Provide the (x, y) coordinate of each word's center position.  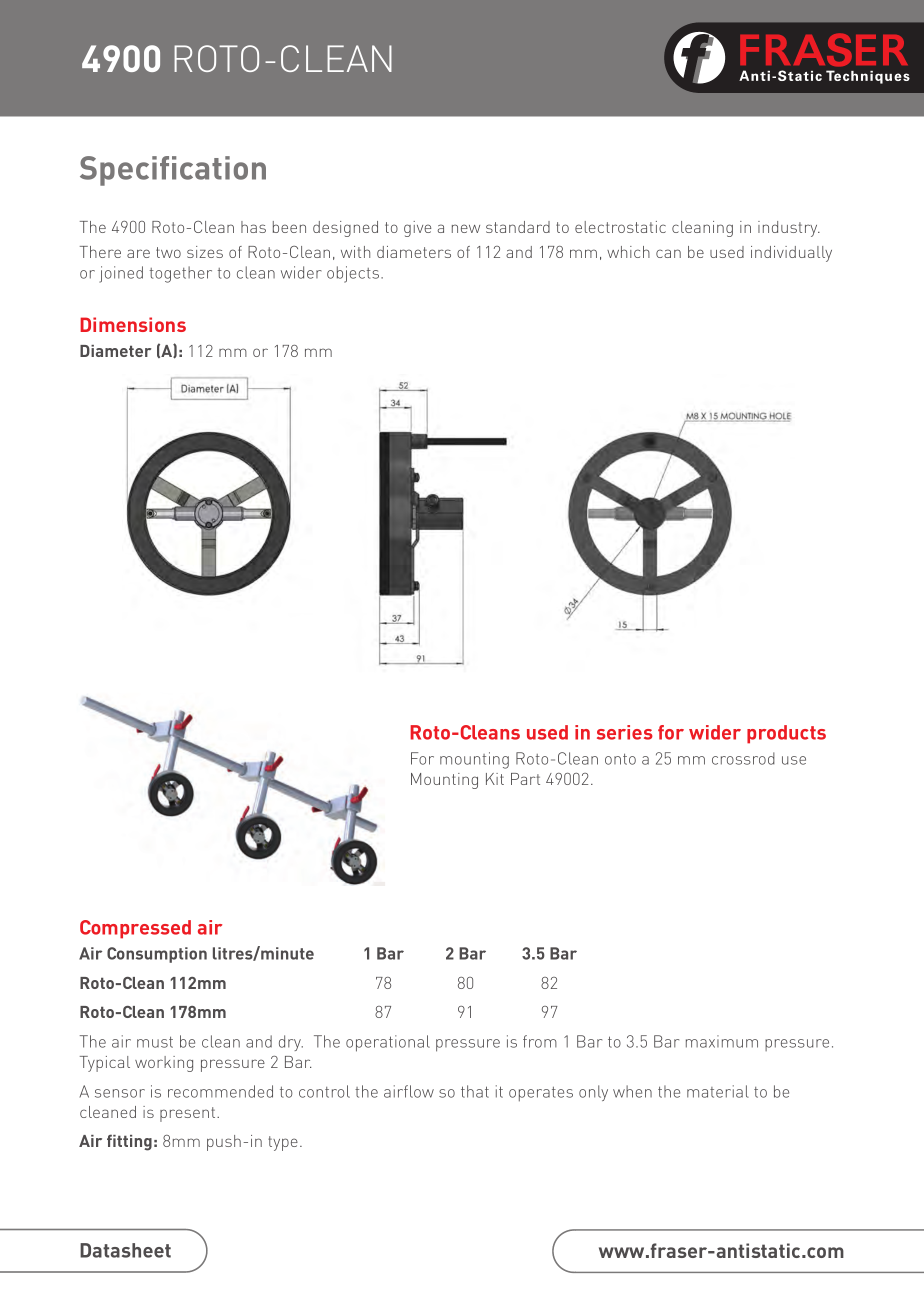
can (668, 253)
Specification (173, 171)
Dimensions (133, 324)
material (718, 1091)
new (466, 228)
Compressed (135, 929)
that (475, 1091)
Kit (495, 779)
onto (620, 759)
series (625, 732)
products (786, 734)
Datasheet (125, 1250)
